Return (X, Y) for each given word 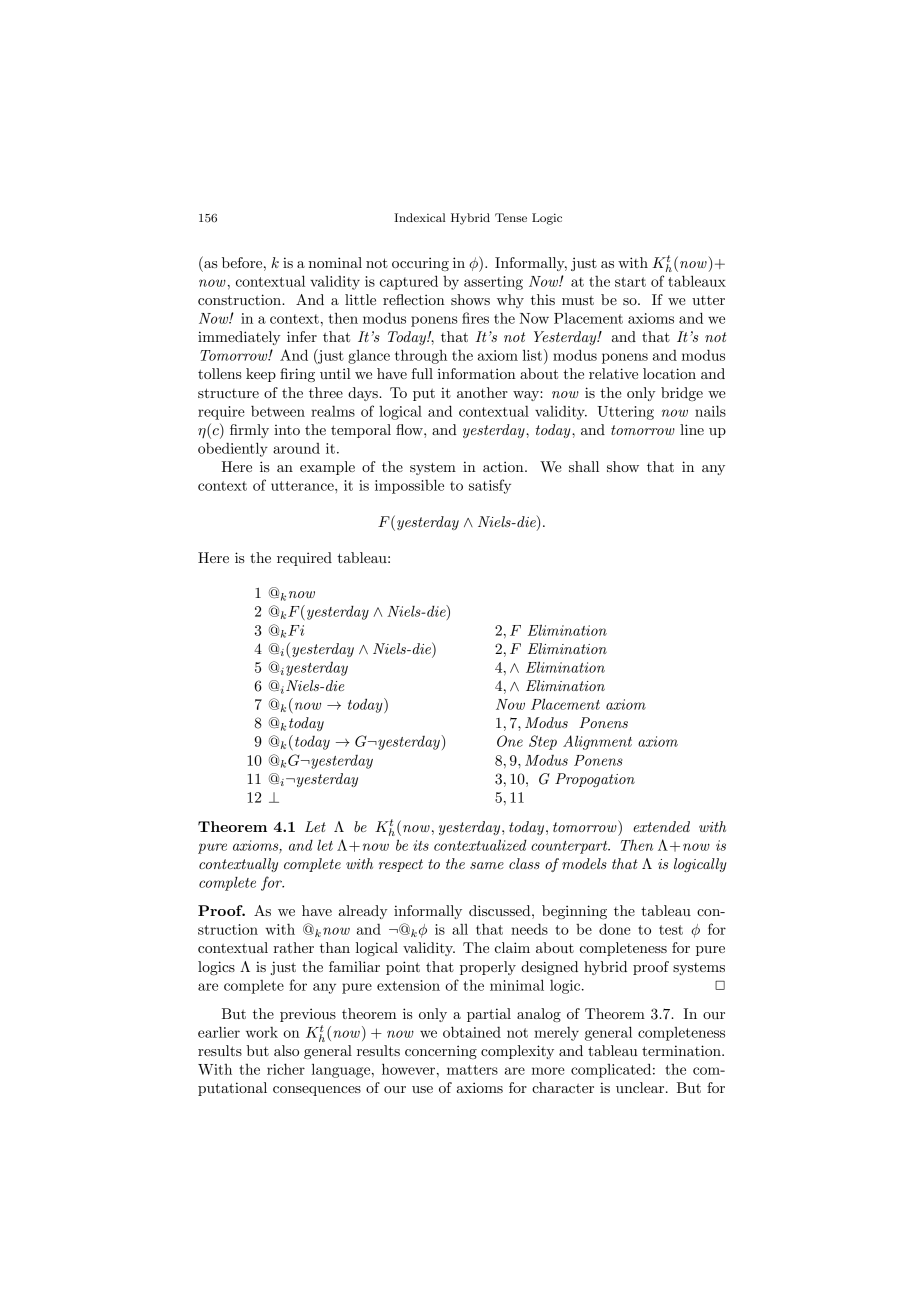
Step (543, 742)
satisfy (490, 486)
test (671, 930)
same (487, 865)
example (327, 468)
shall (584, 466)
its (421, 845)
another (482, 392)
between (278, 411)
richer (286, 1069)
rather (293, 947)
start (630, 282)
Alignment (597, 742)
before (243, 262)
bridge (682, 394)
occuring (420, 264)
